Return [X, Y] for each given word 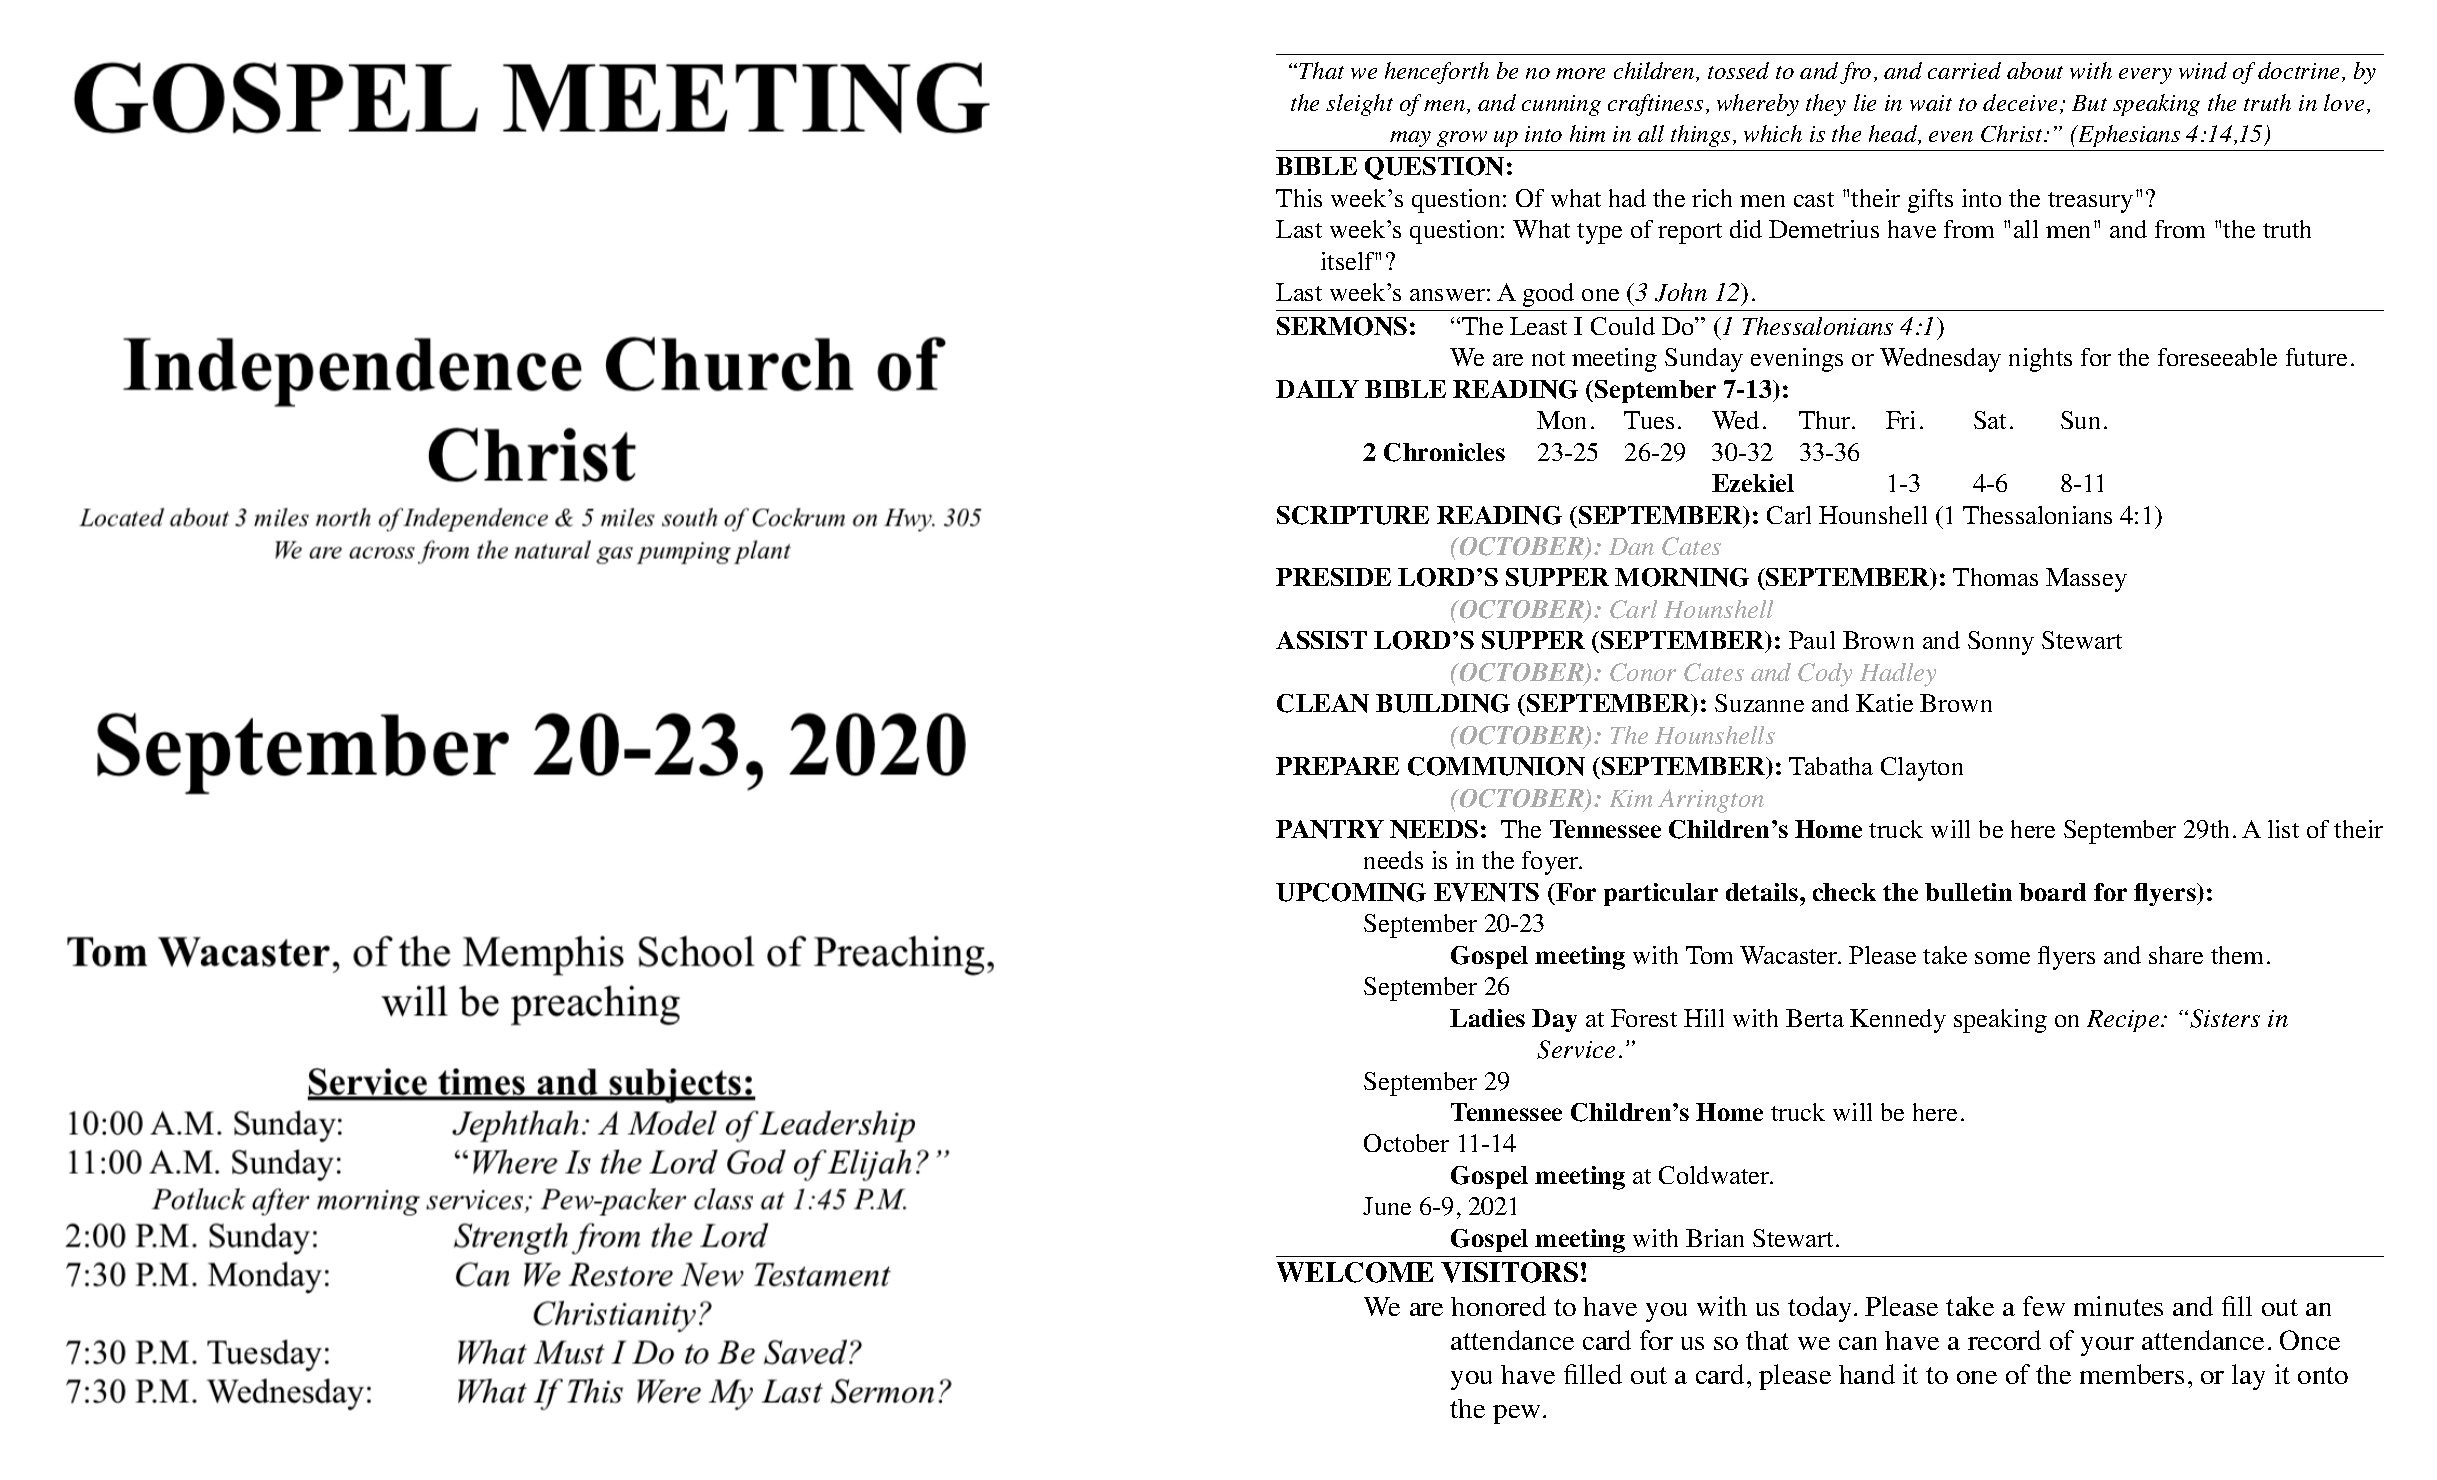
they [1826, 105]
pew [1518, 1414]
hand [1867, 1374]
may [1410, 139]
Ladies [1487, 1018]
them [2237, 955]
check [1844, 892]
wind [2203, 70]
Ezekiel [1753, 483]
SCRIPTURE [1353, 515]
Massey [2086, 580]
